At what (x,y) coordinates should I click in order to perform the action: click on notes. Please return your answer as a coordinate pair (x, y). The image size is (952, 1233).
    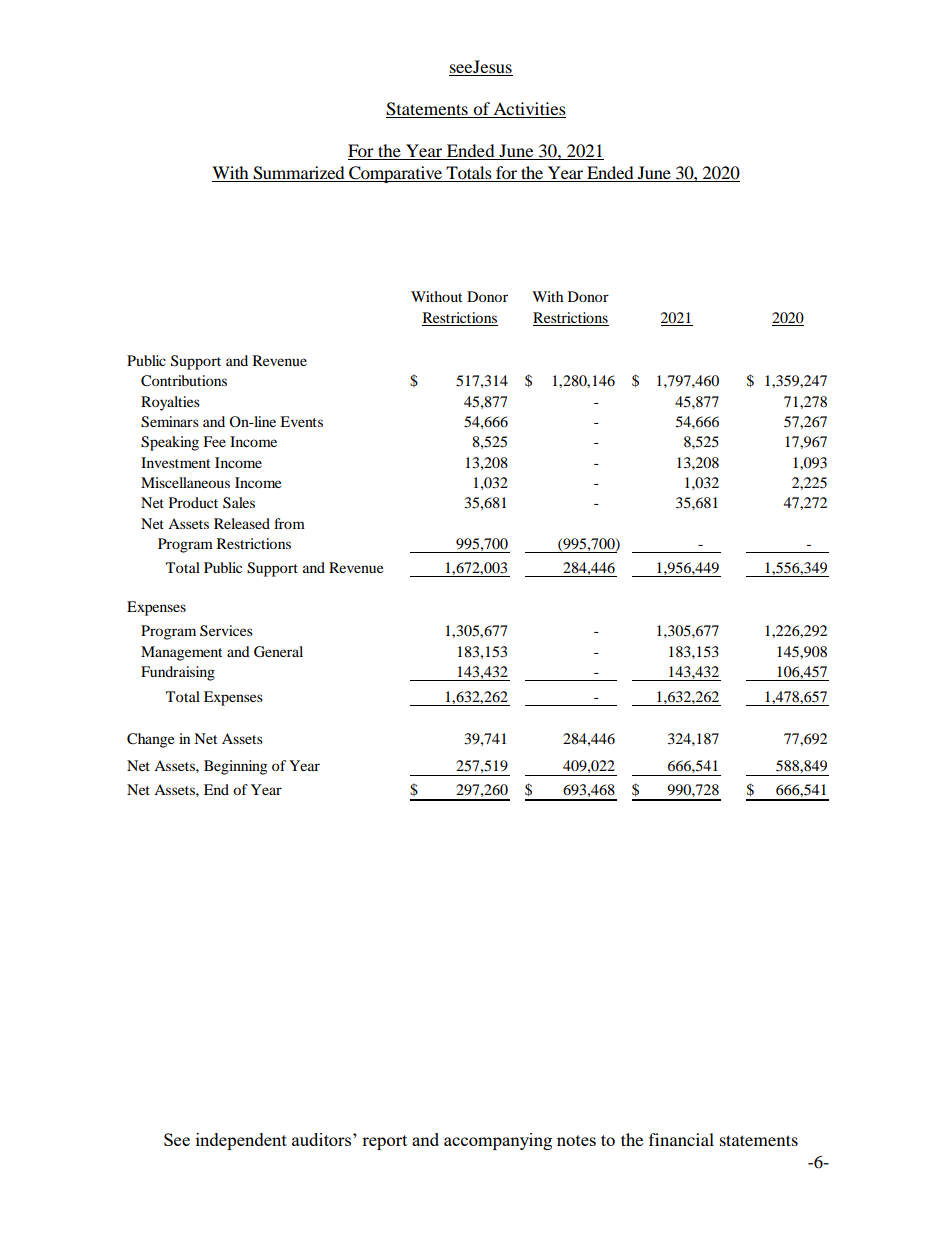
    Looking at the image, I should click on (576, 1140).
